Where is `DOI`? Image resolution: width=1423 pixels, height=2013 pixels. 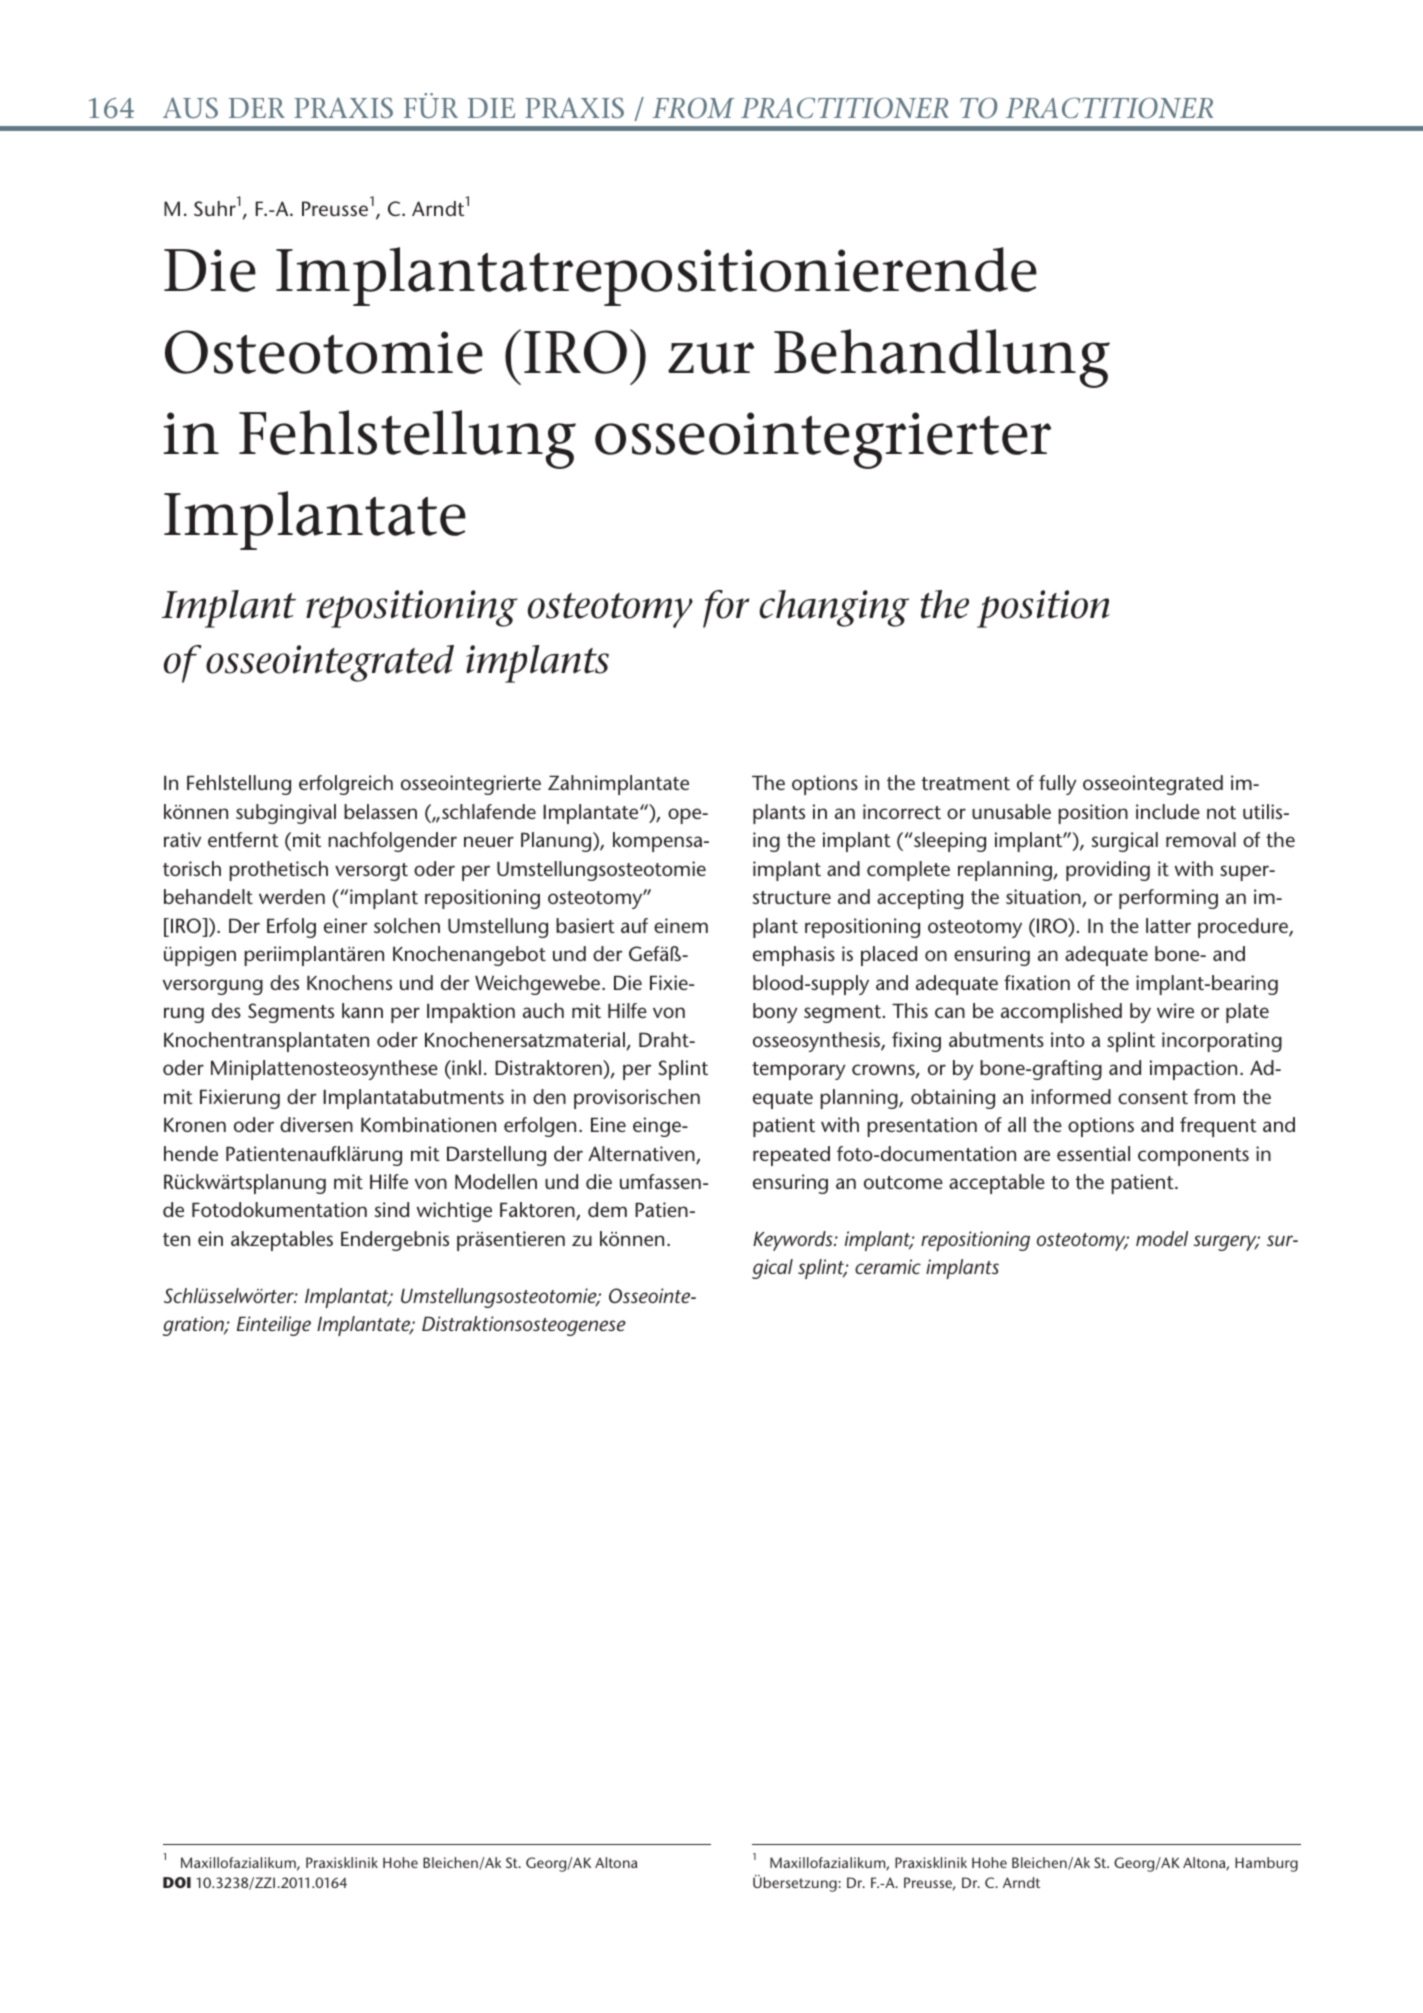 DOI is located at coordinates (177, 1882).
